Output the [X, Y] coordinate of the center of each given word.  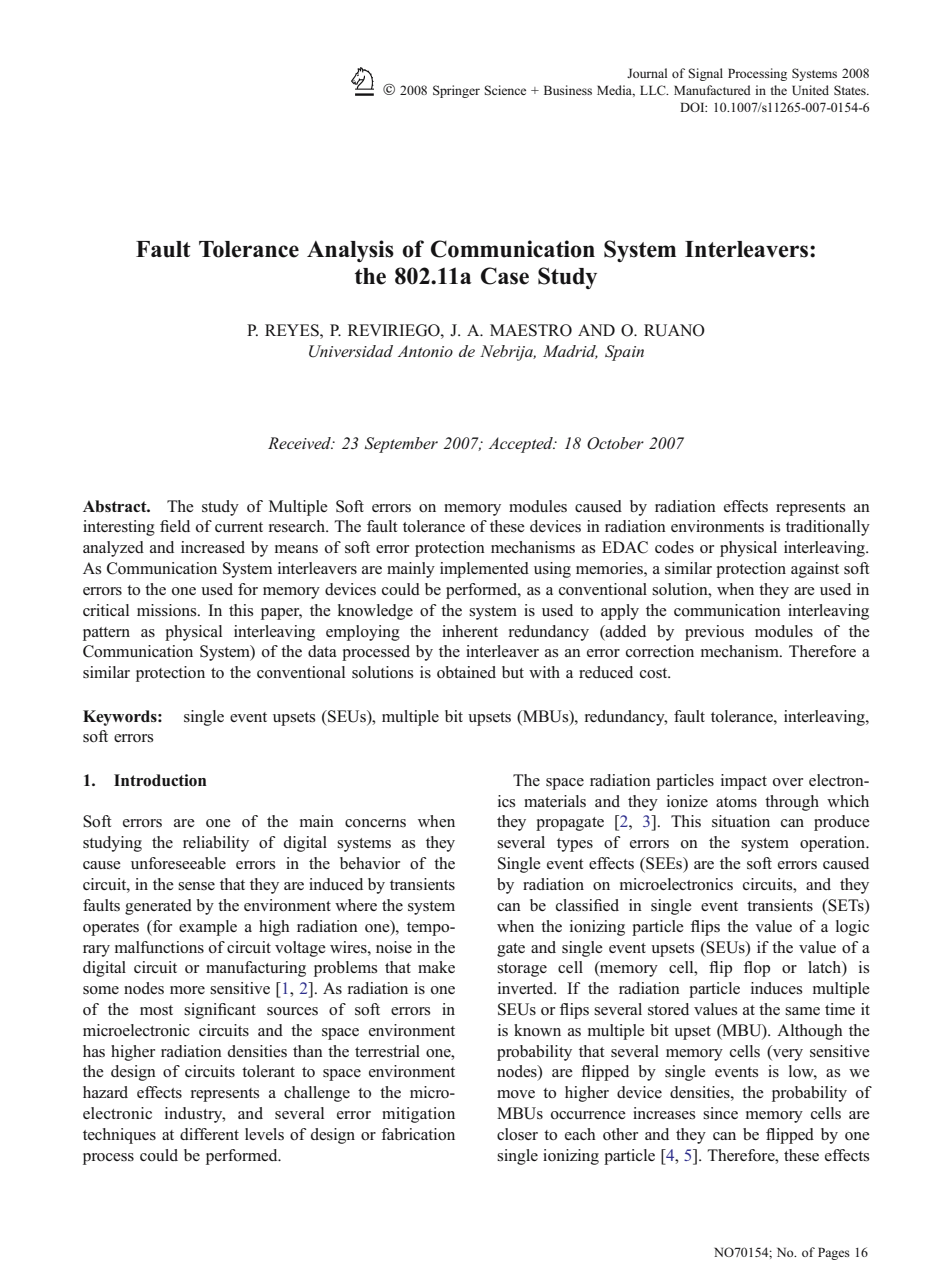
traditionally [828, 528]
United [810, 90]
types [575, 845]
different [209, 1134]
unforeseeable [178, 863]
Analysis [350, 251]
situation [741, 821]
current [239, 527]
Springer [456, 91]
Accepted [522, 445]
